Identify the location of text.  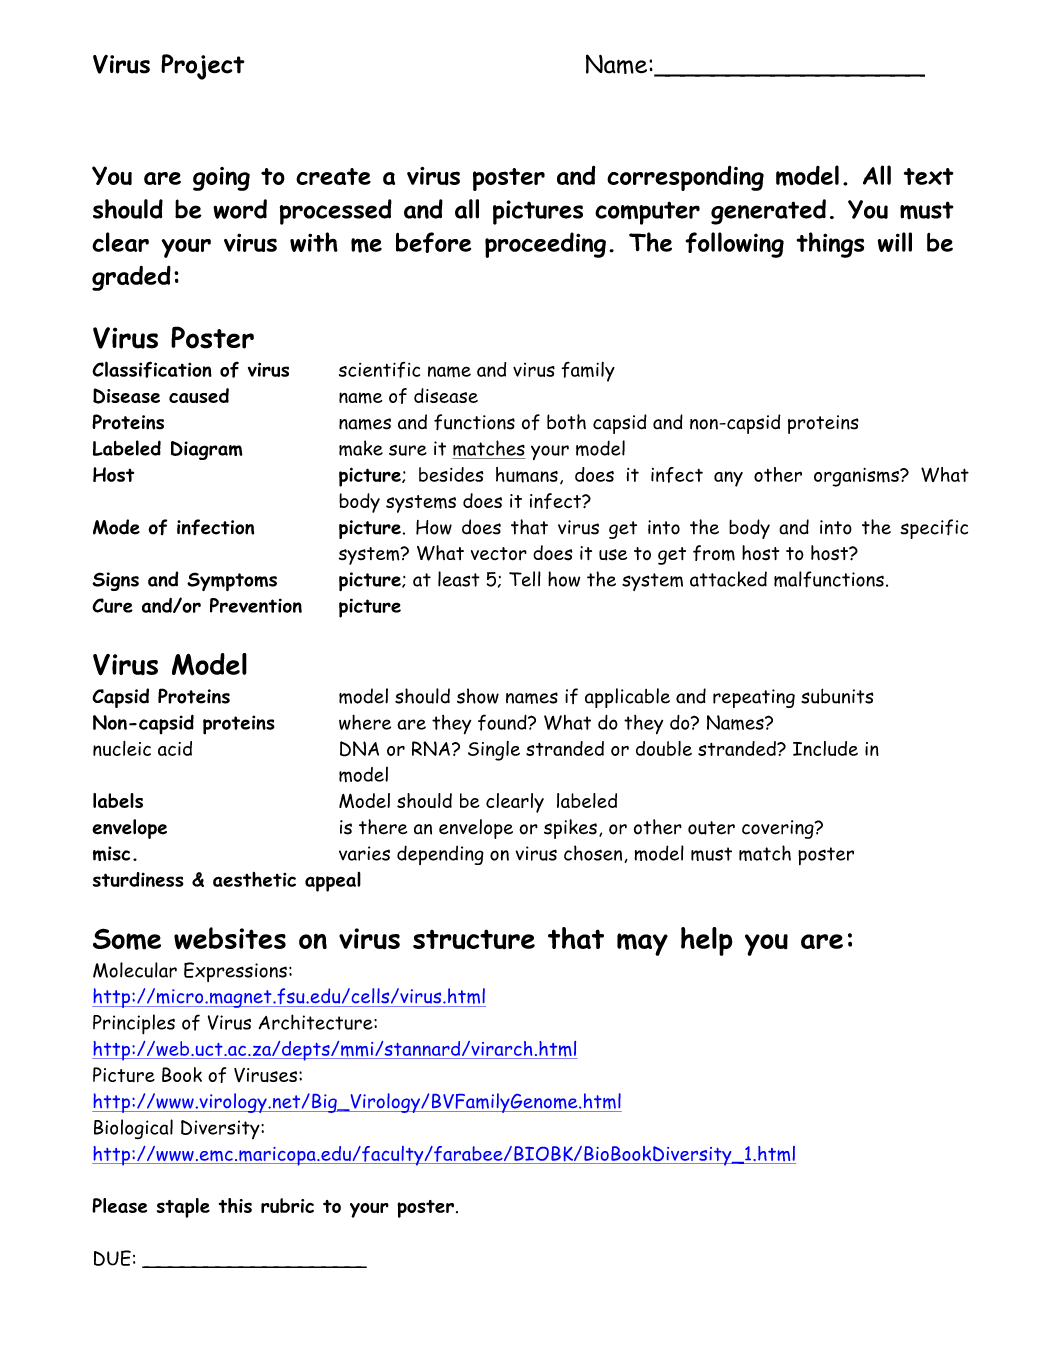
(929, 176).
